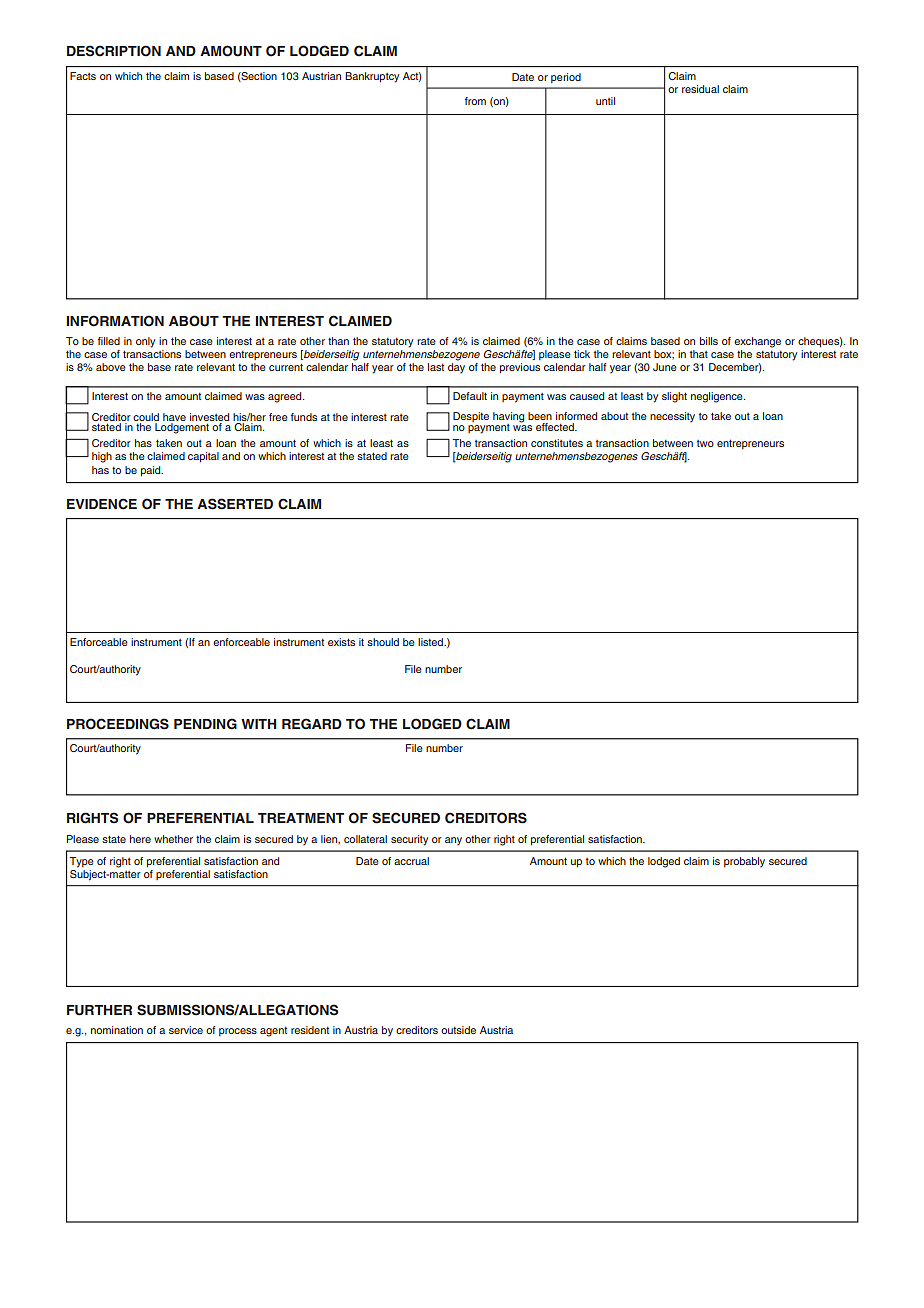 The height and width of the screenshot is (1308, 924). Describe the element at coordinates (700, 89) in the screenshot. I see `residual` at that location.
